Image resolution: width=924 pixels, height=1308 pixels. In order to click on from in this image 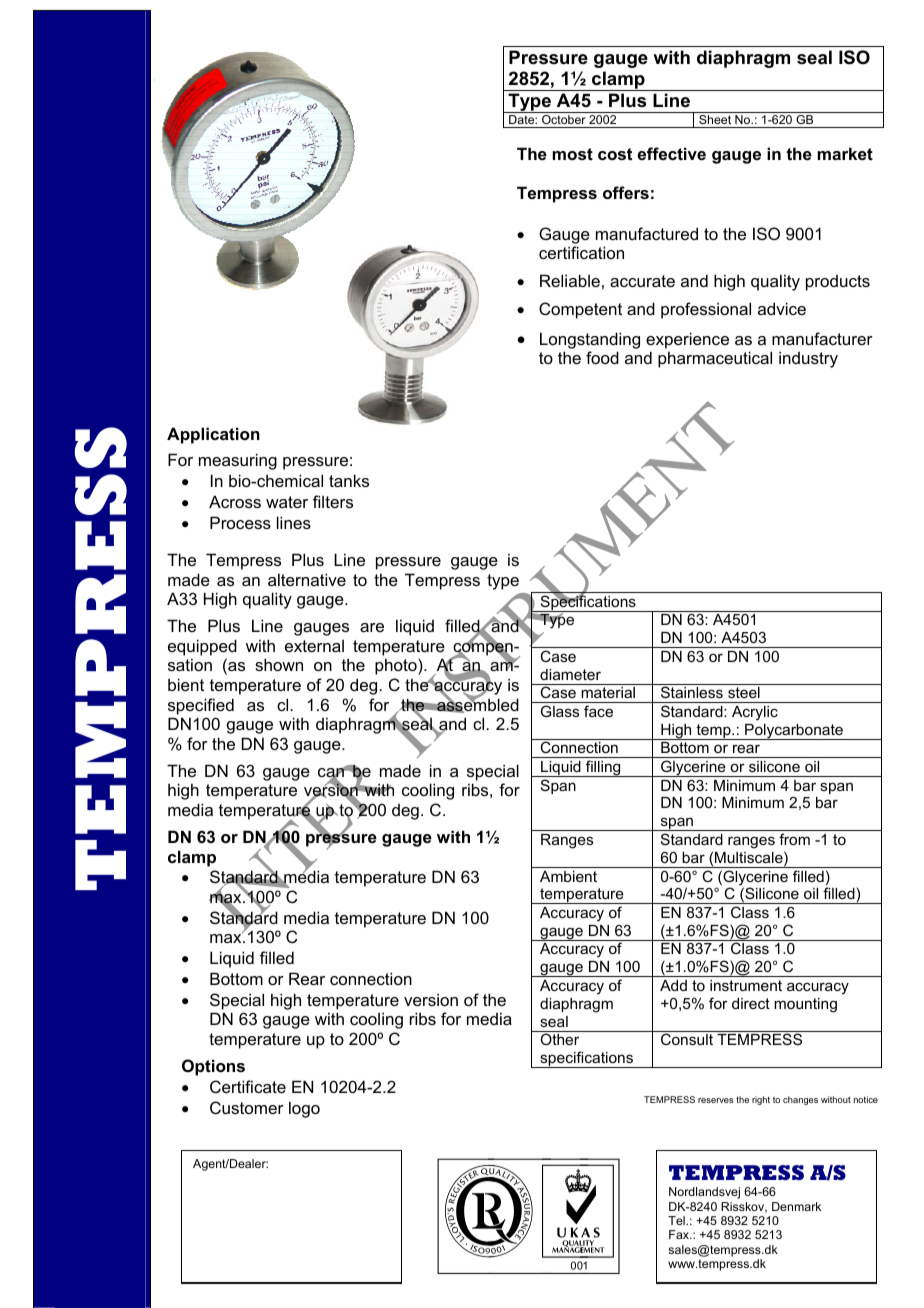, I will do `click(794, 839)`.
